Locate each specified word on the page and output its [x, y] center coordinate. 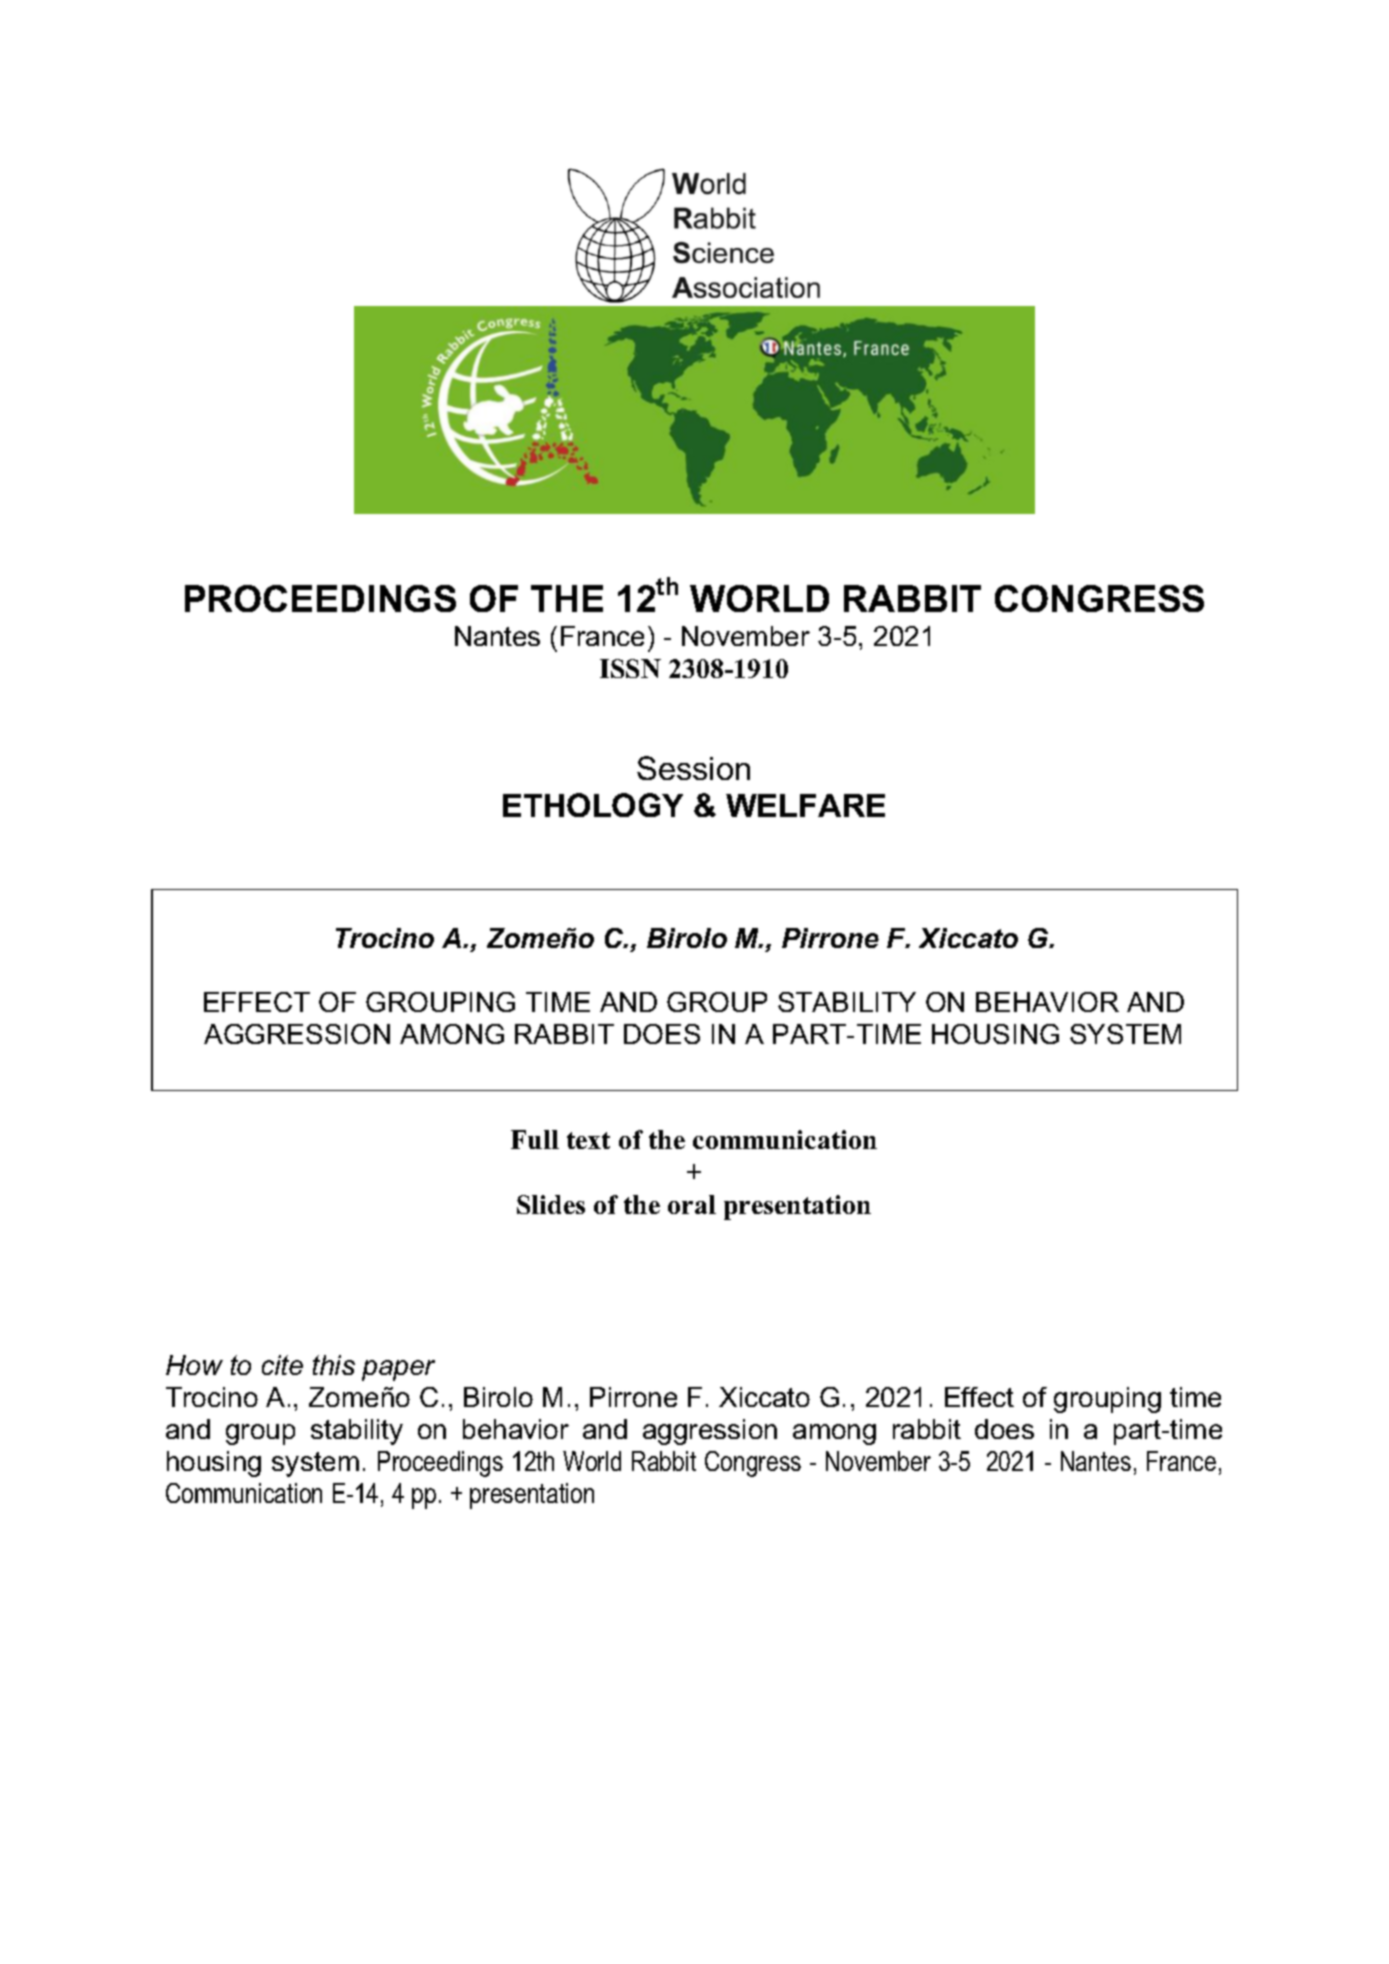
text [588, 1140]
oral [692, 1204]
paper [398, 1370]
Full [535, 1139]
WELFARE [805, 805]
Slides [551, 1204]
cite [282, 1365]
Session [693, 768]
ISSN [630, 668]
